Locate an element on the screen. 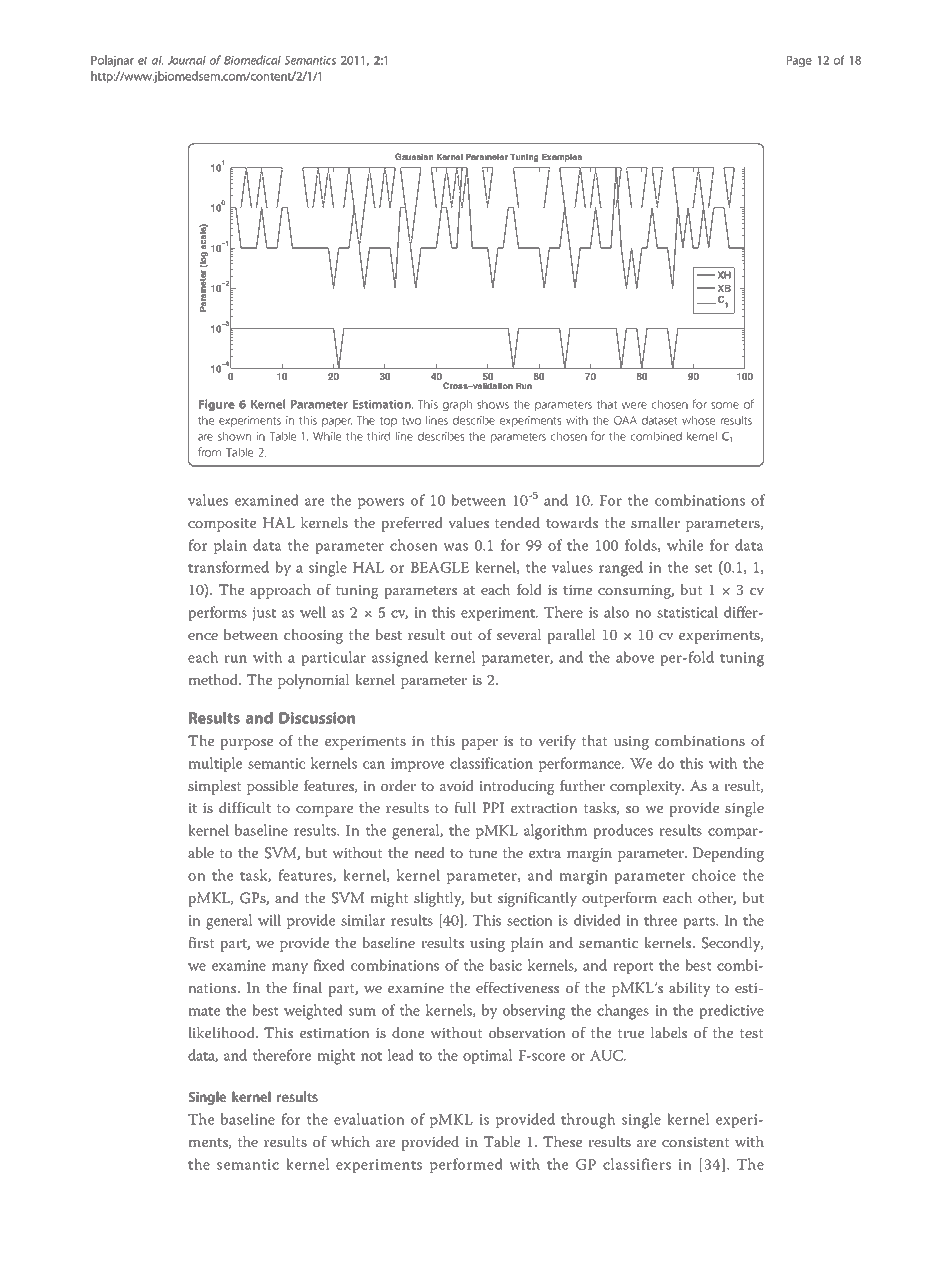 This screenshot has width=952, height=1270. some is located at coordinates (725, 405).
